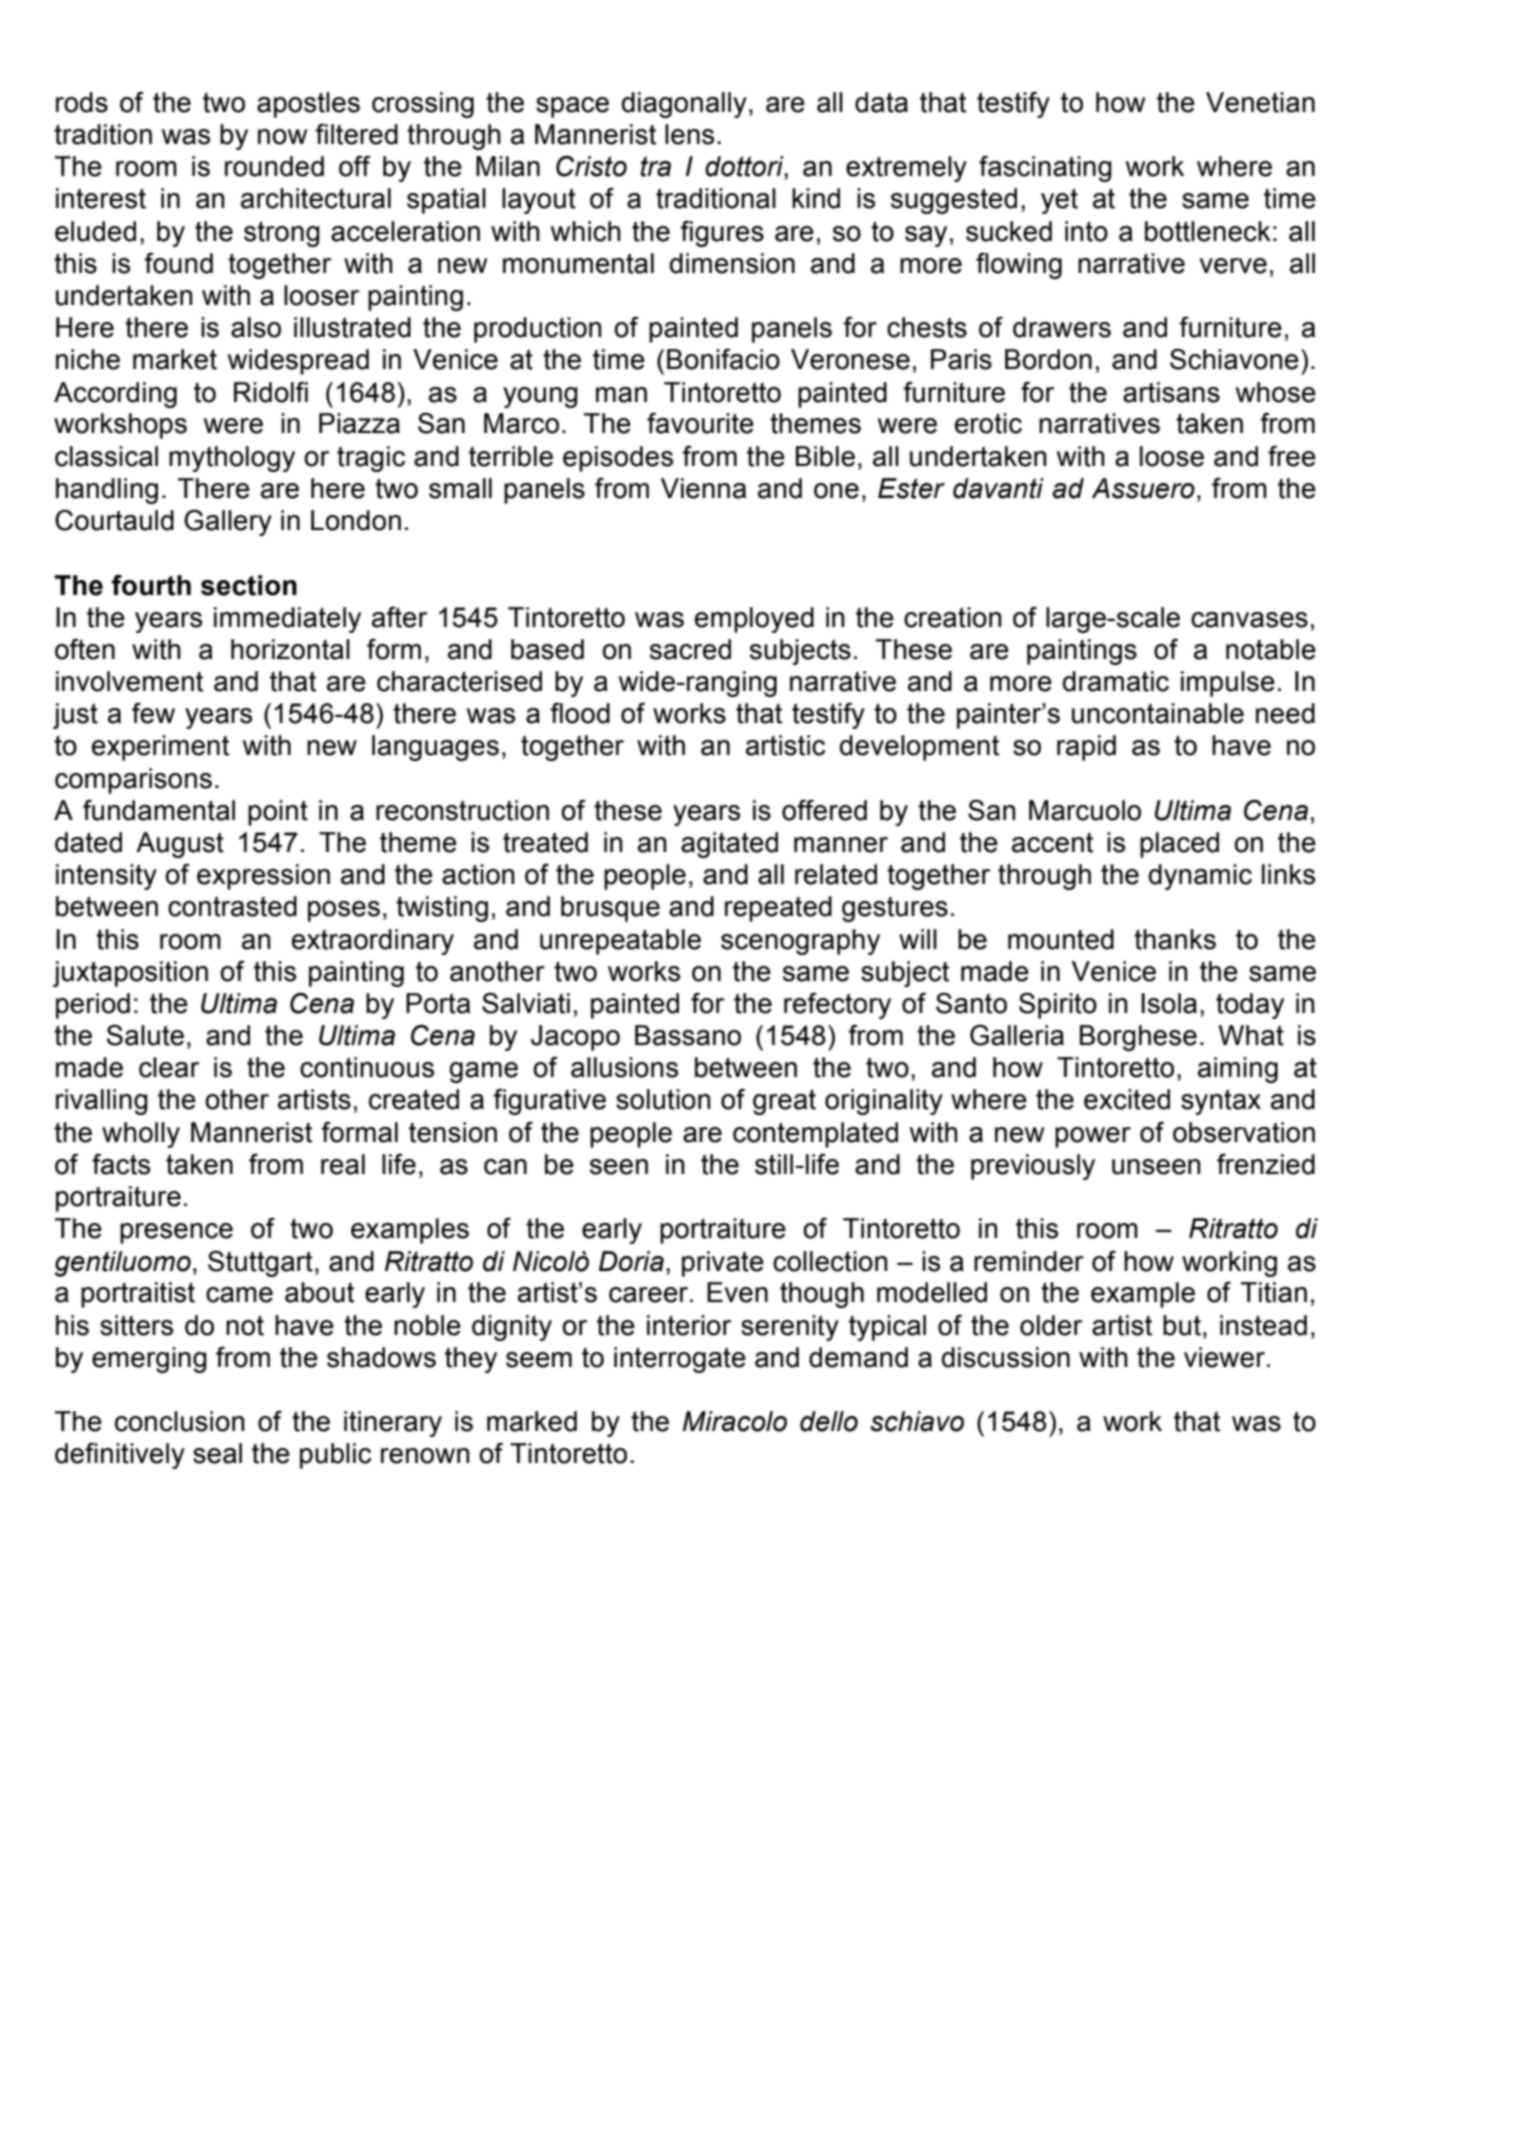  I want to click on lens, so click(689, 134).
